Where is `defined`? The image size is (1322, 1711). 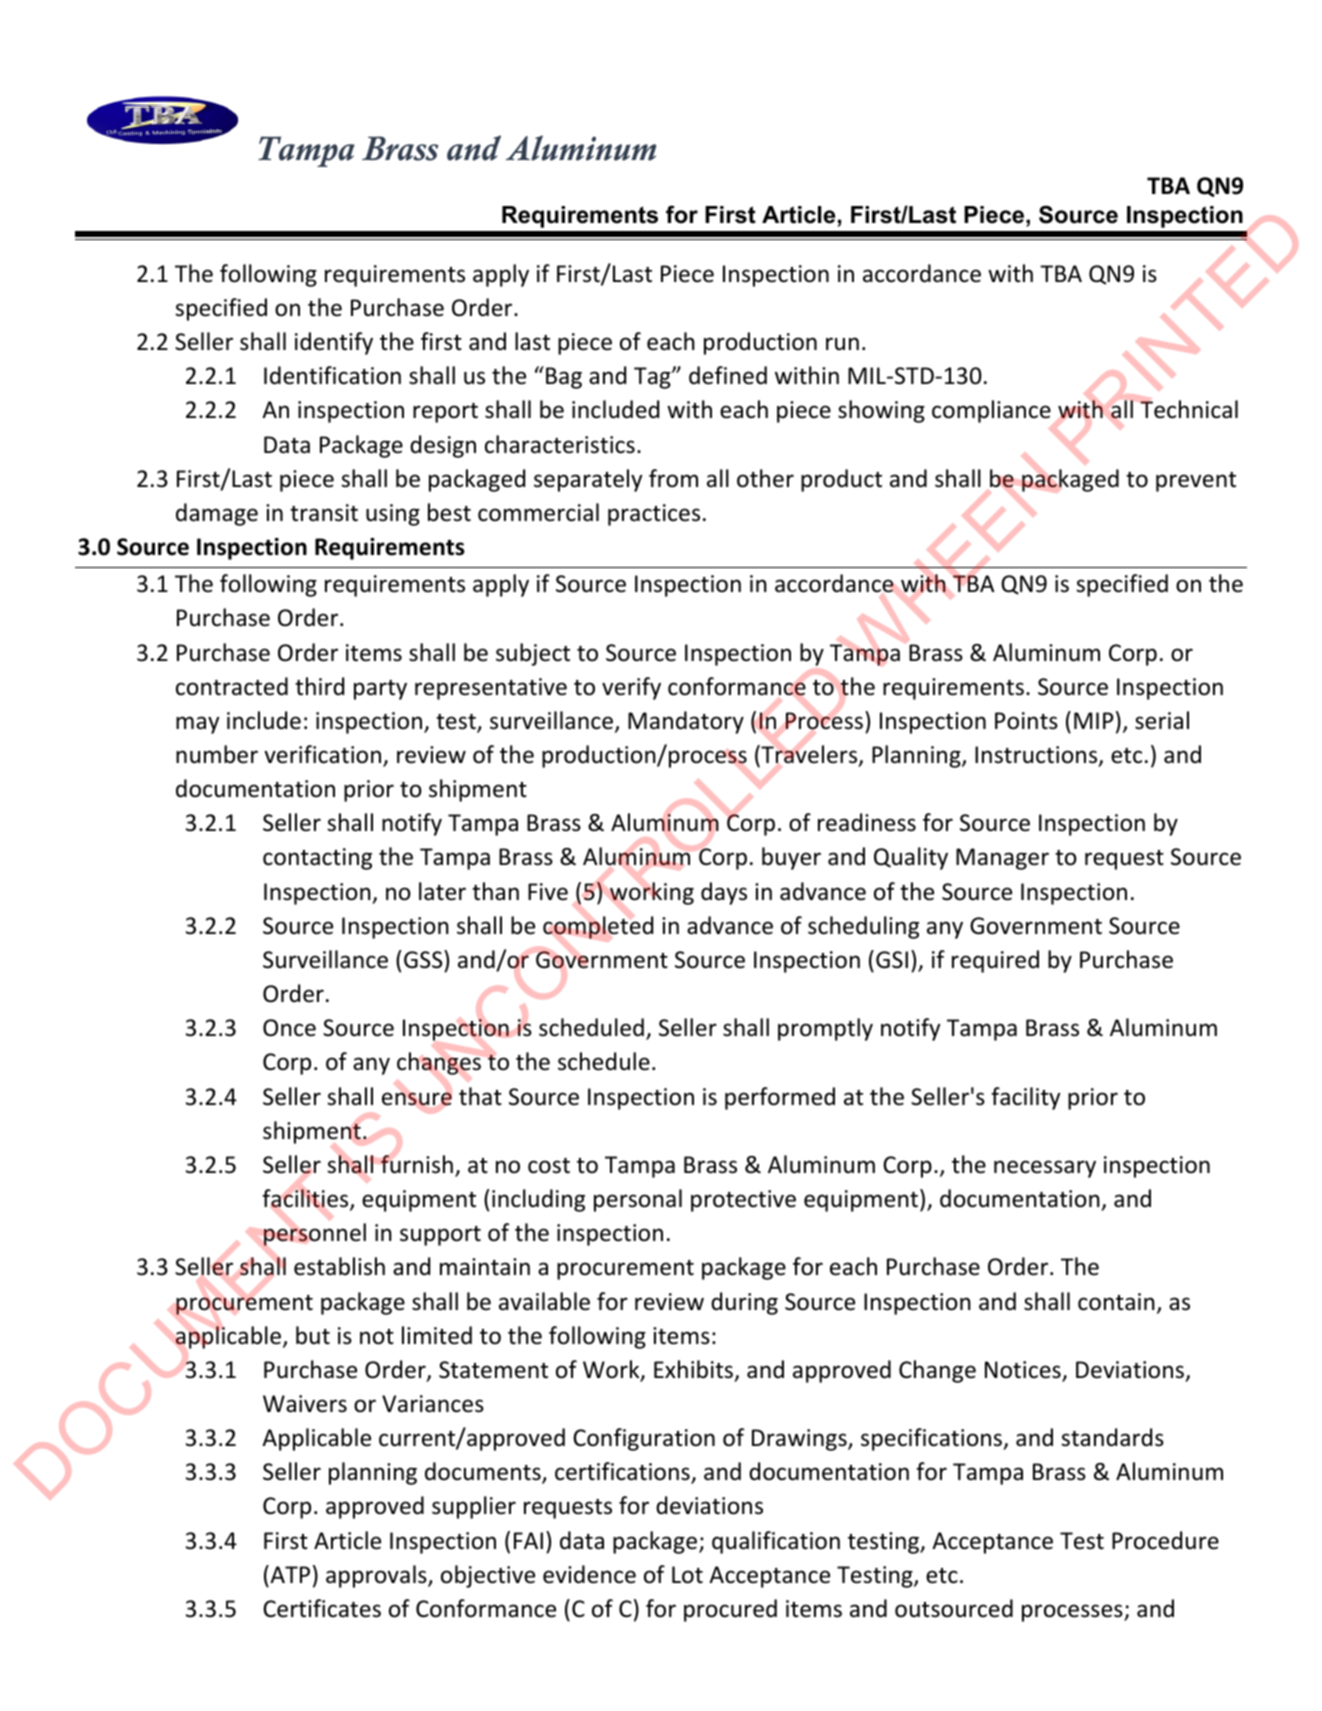 defined is located at coordinates (728, 375).
